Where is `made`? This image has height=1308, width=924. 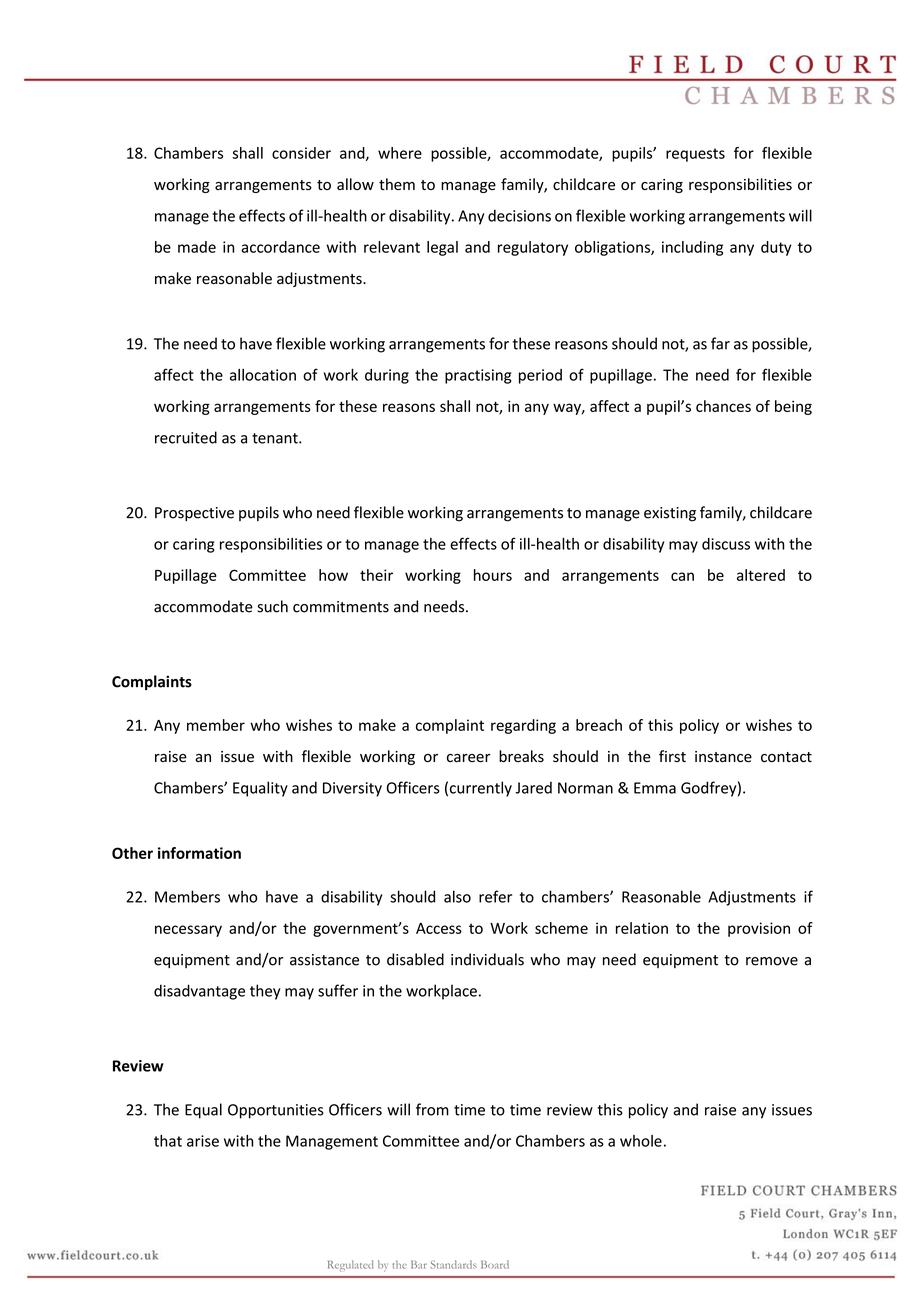 made is located at coordinates (197, 247).
